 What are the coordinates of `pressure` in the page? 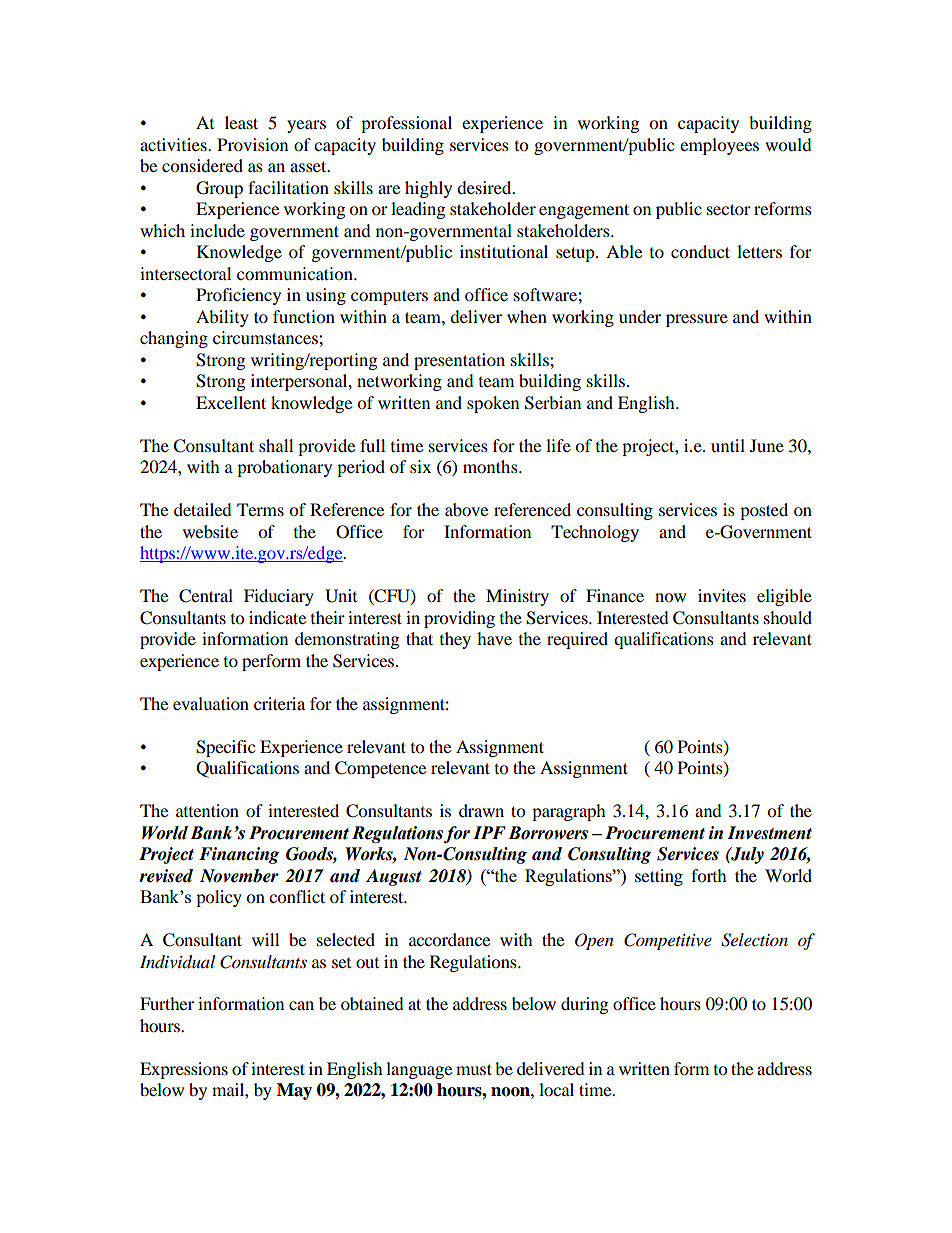 It's located at (697, 320).
